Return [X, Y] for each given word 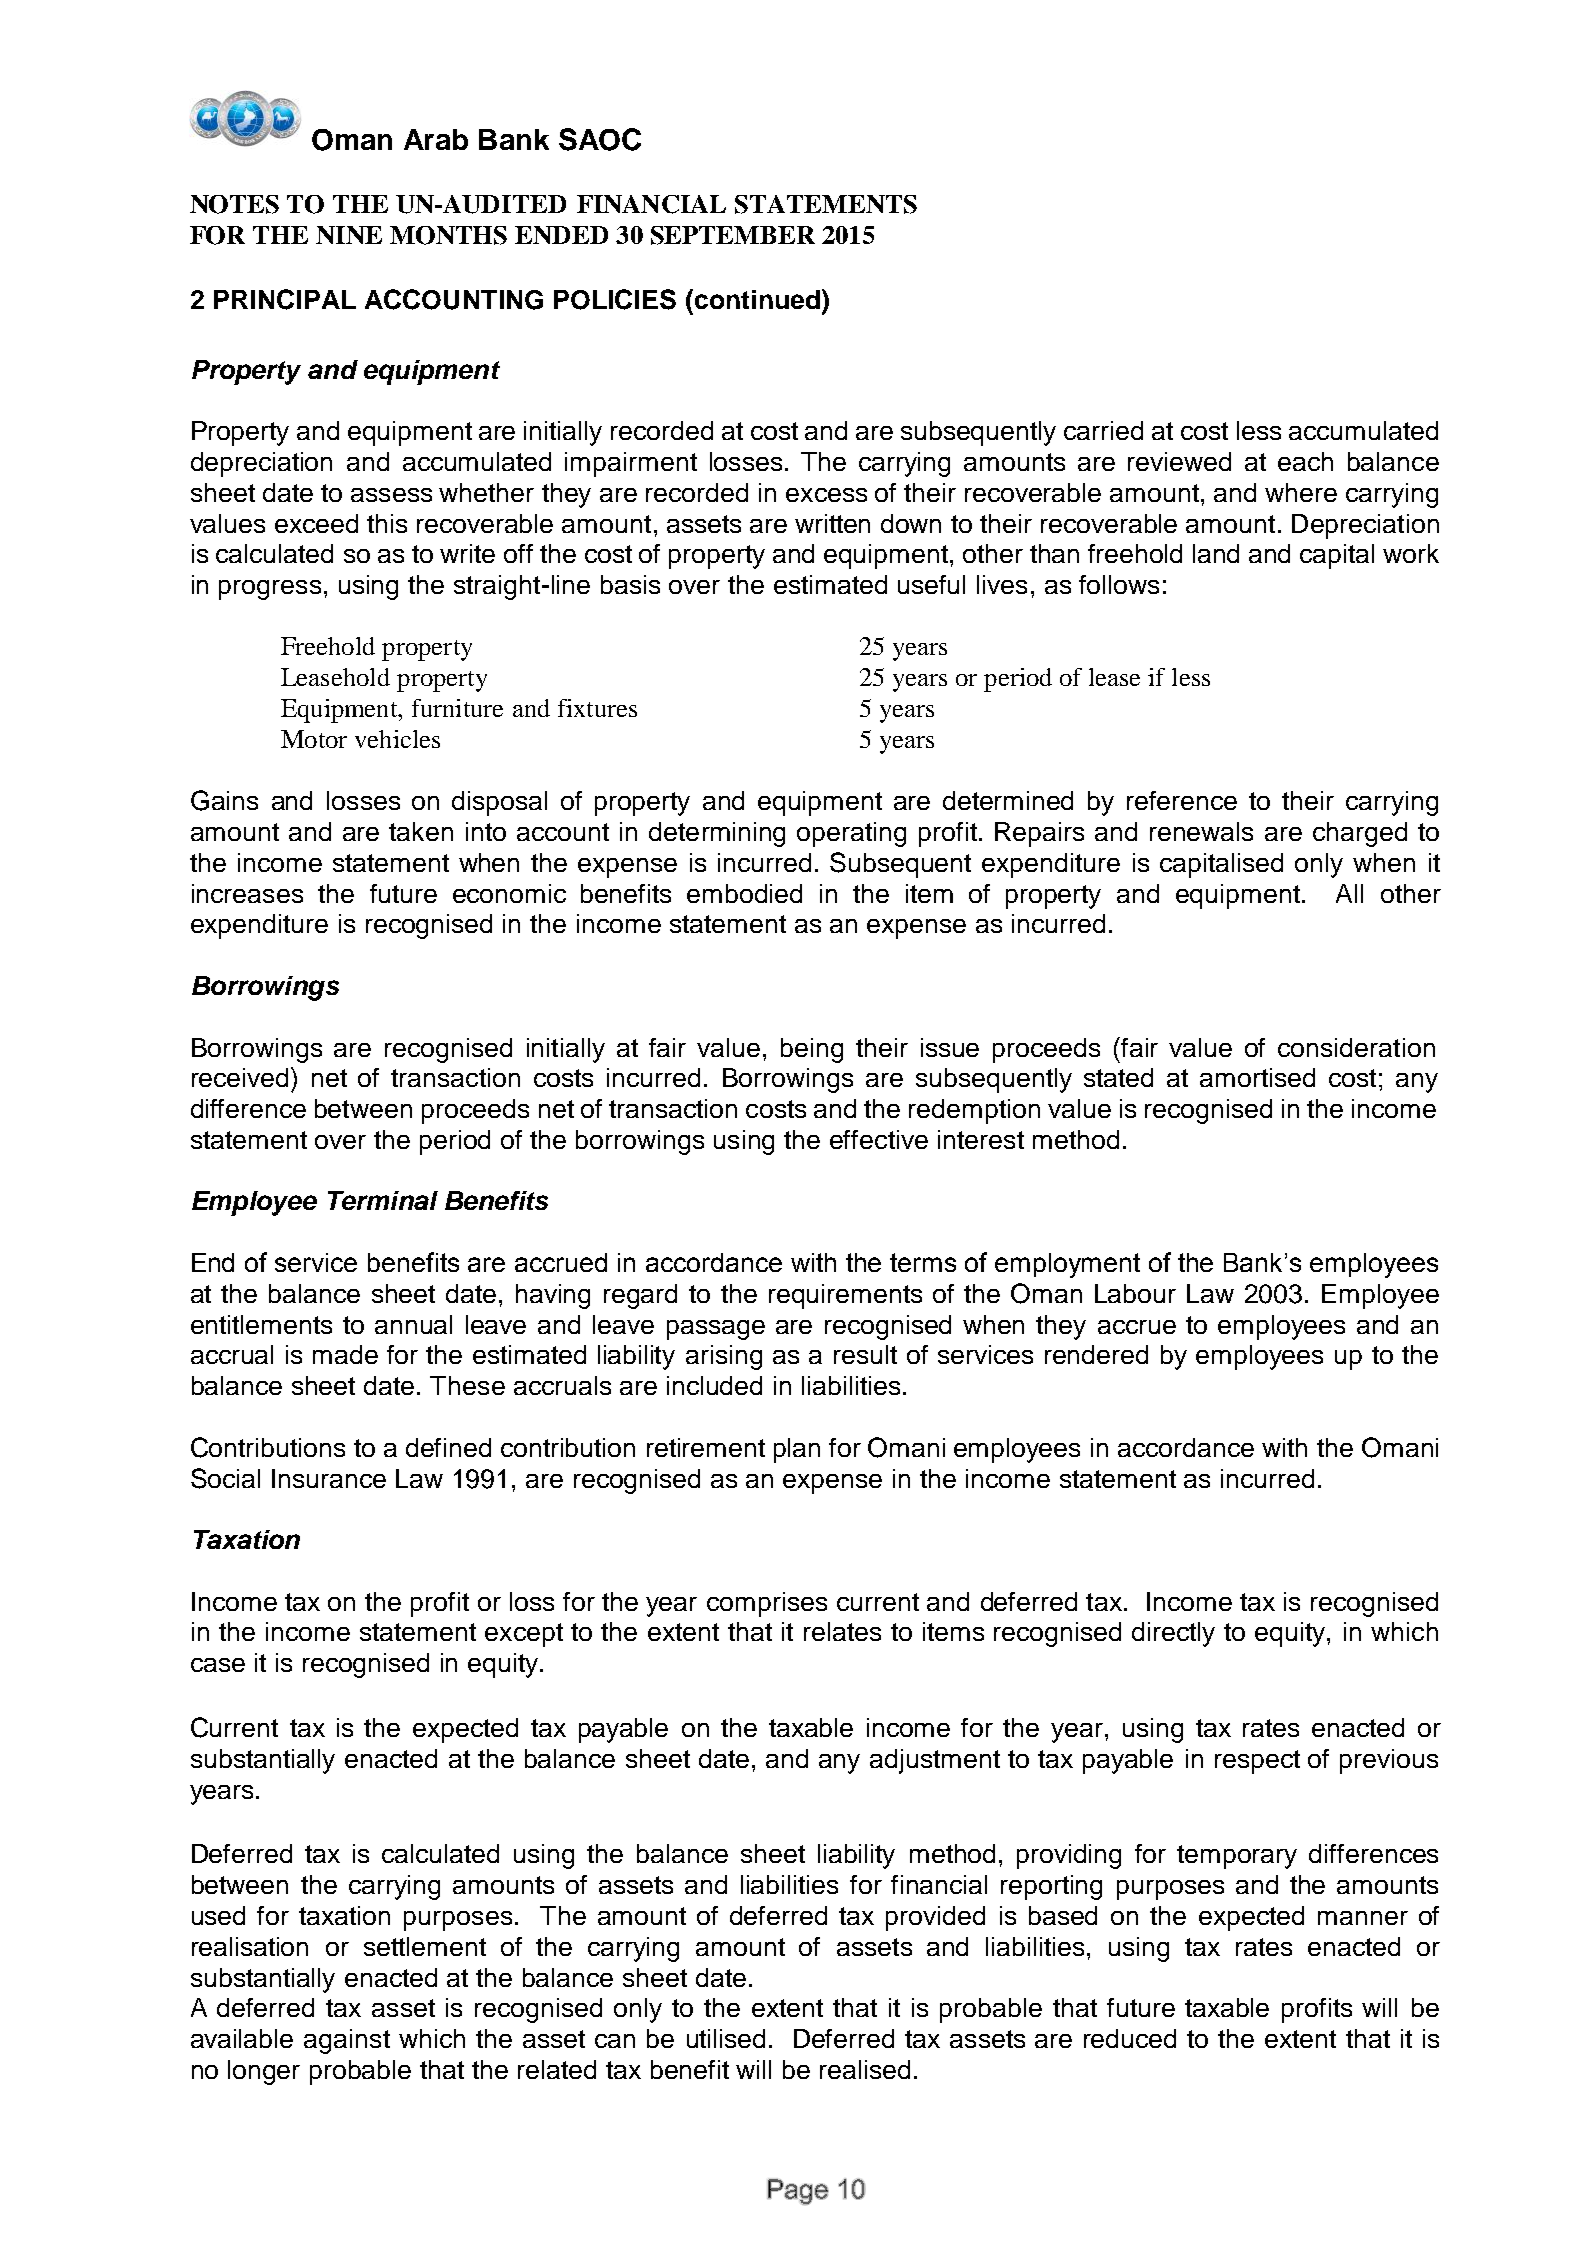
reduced [1130, 2038]
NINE [349, 235]
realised [865, 2069]
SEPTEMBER [733, 235]
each [1305, 461]
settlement [425, 1946]
